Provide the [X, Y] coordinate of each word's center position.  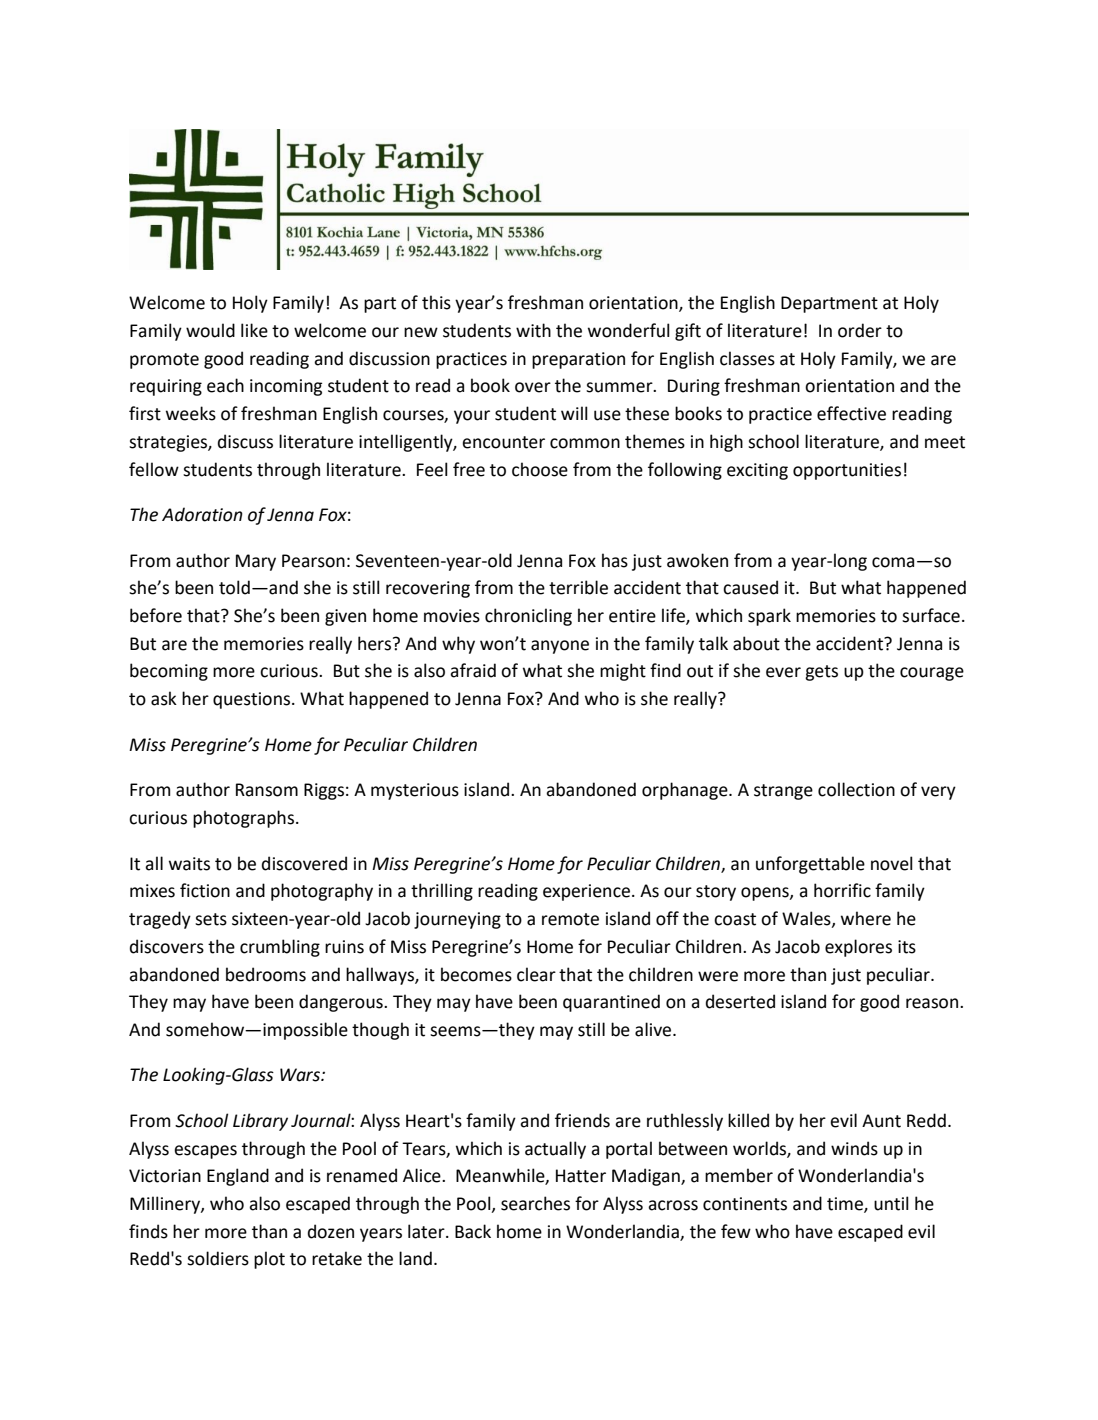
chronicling [528, 617]
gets [821, 673]
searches [535, 1203]
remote [570, 919]
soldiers [218, 1258]
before [156, 615]
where [866, 918]
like [254, 330]
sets [211, 919]
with [533, 330]
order [860, 330]
